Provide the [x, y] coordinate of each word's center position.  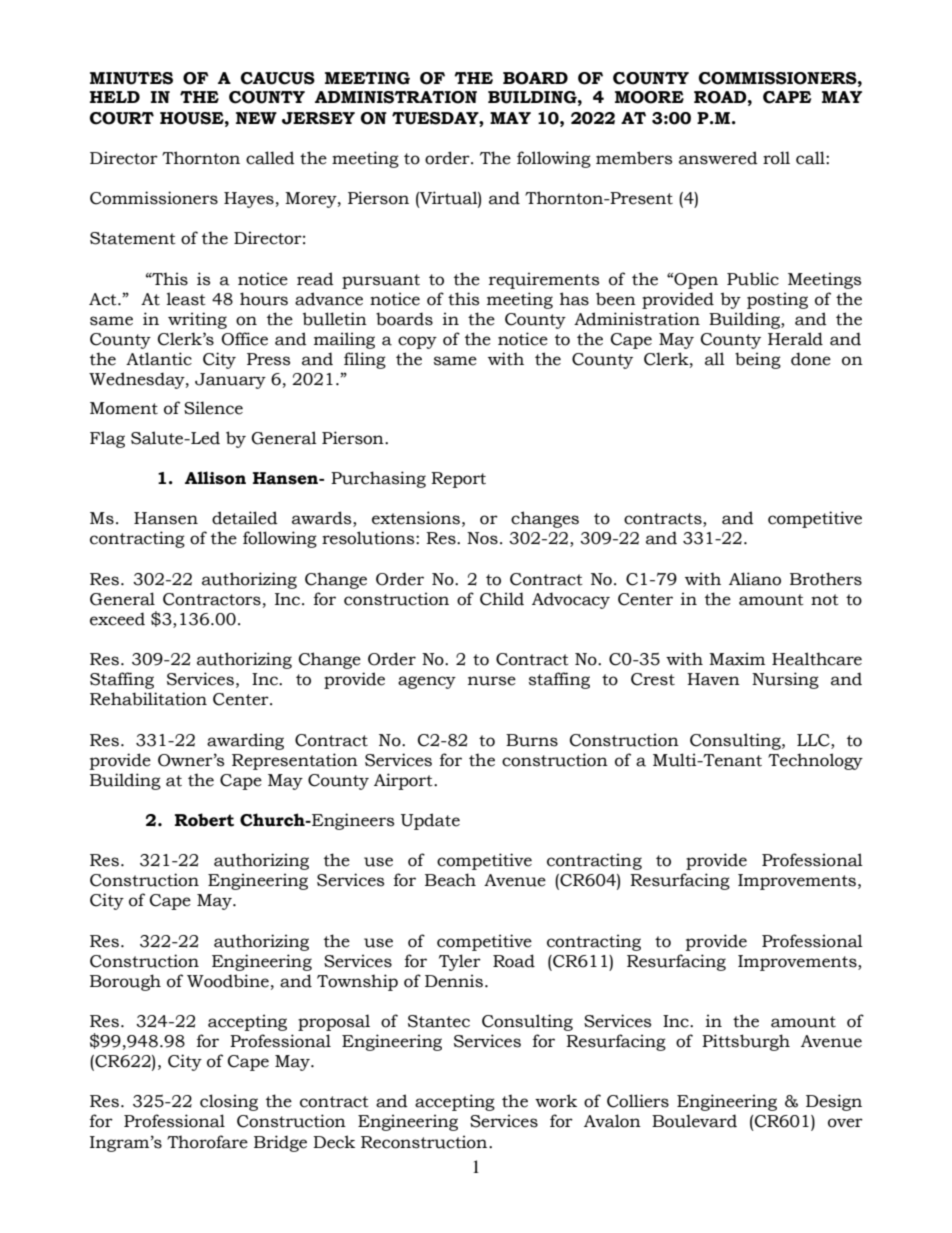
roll [776, 158]
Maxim [737, 659]
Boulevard [694, 1121]
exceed [117, 619]
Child [502, 599]
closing [229, 1102]
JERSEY [318, 118]
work [556, 1101]
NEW [256, 118]
